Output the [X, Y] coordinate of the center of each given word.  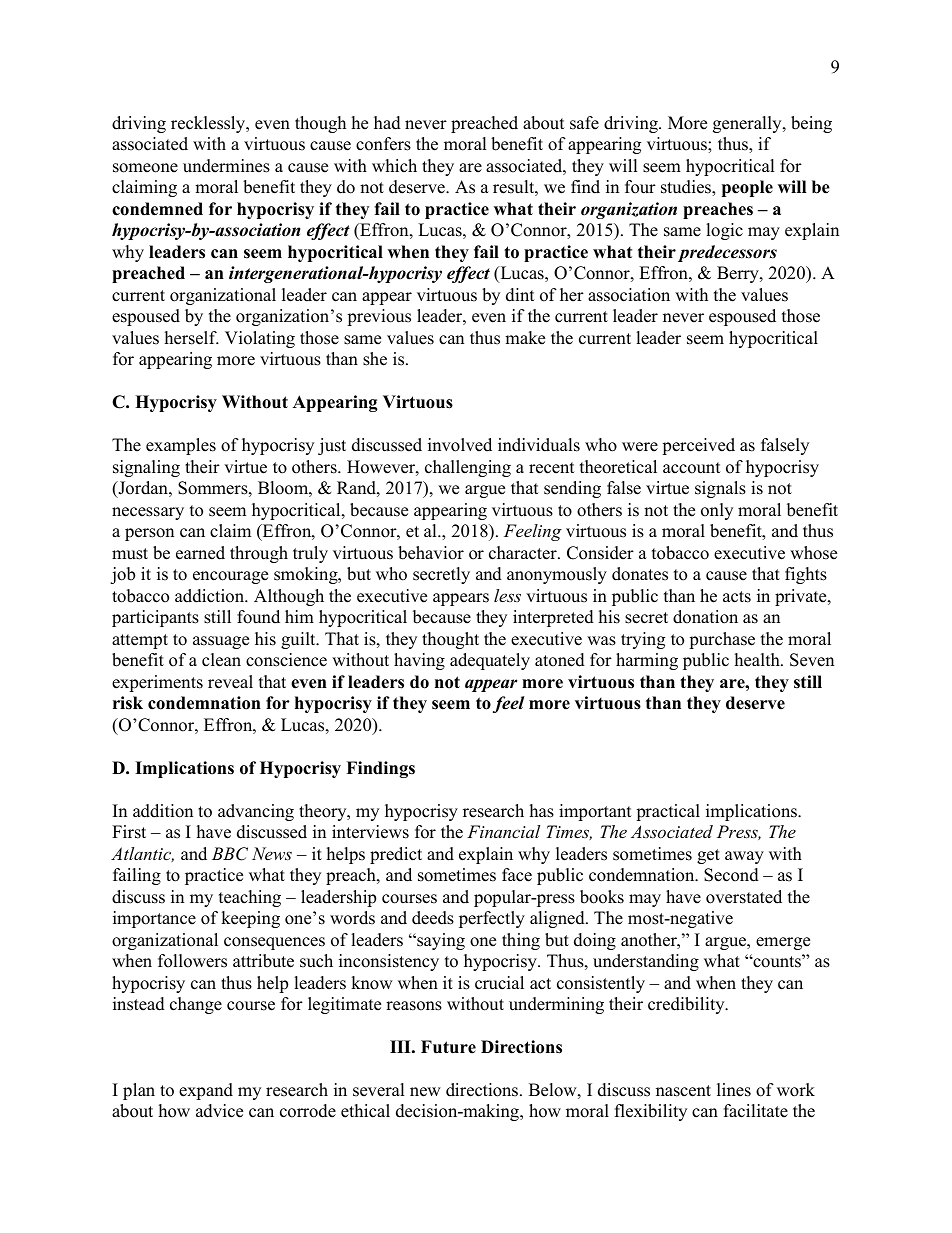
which [394, 166]
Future [448, 1047]
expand [206, 1091]
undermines [226, 166]
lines [734, 1090]
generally [748, 124]
